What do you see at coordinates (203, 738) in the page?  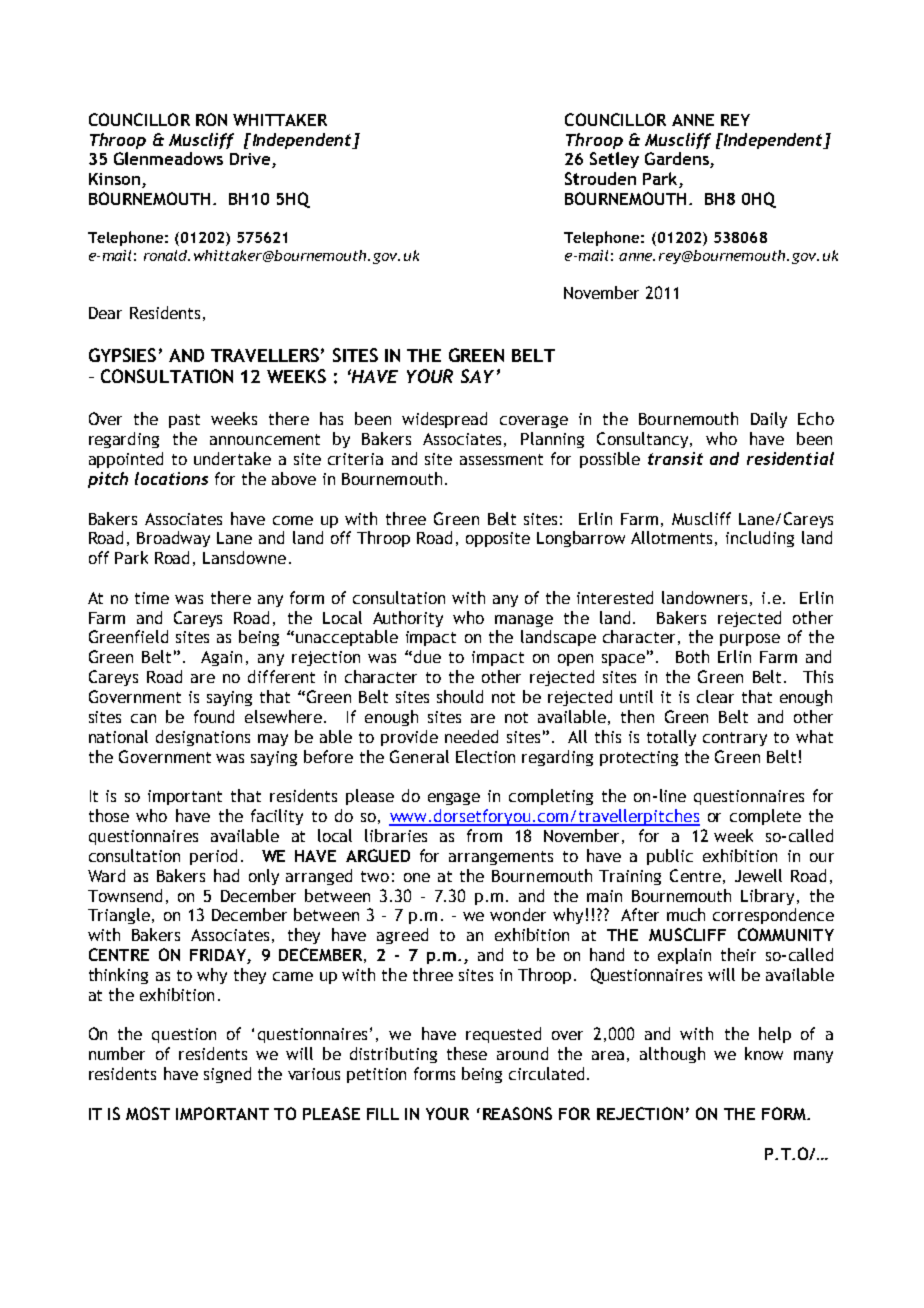 I see `designations` at bounding box center [203, 738].
